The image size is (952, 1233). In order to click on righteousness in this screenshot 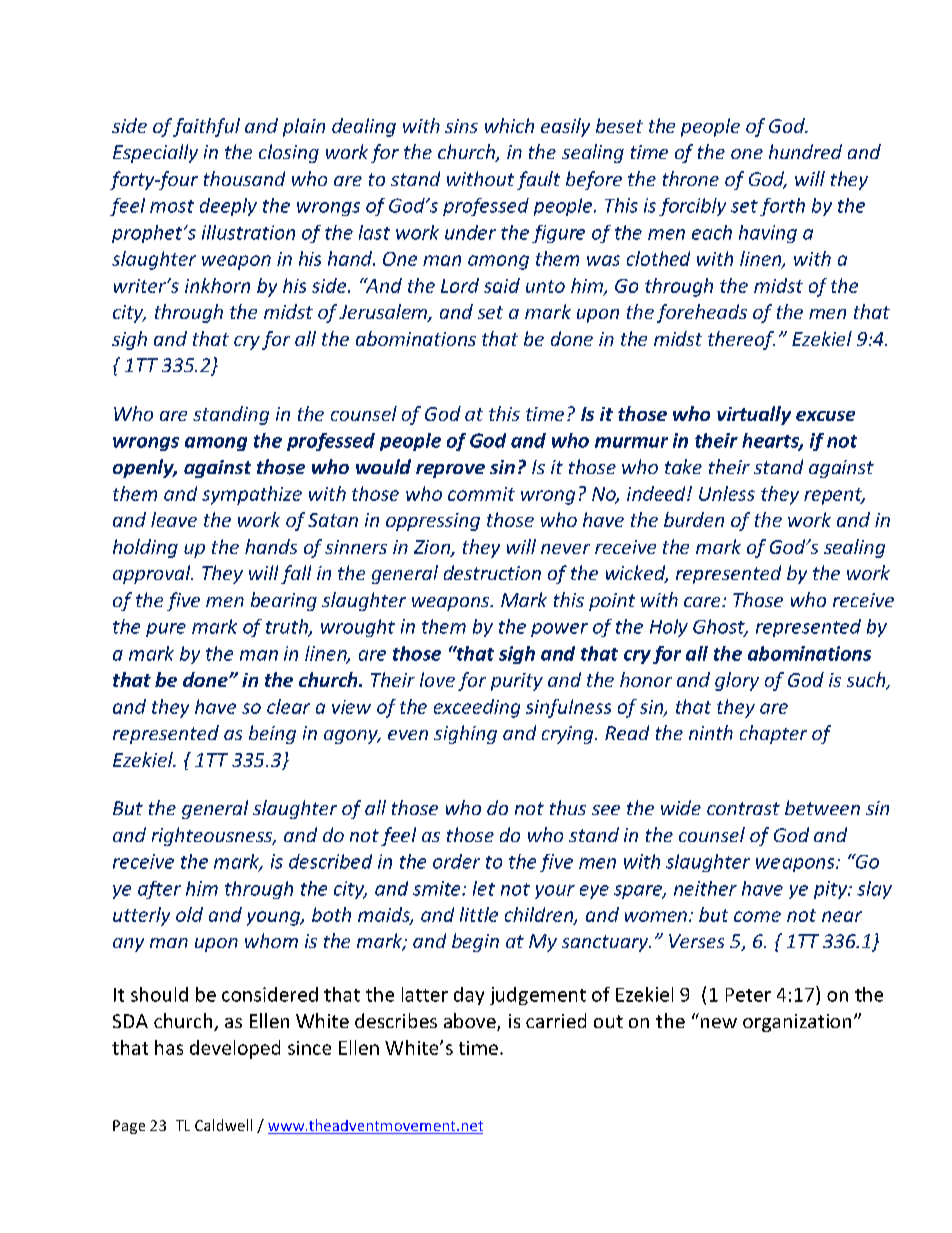, I will do `click(213, 836)`.
